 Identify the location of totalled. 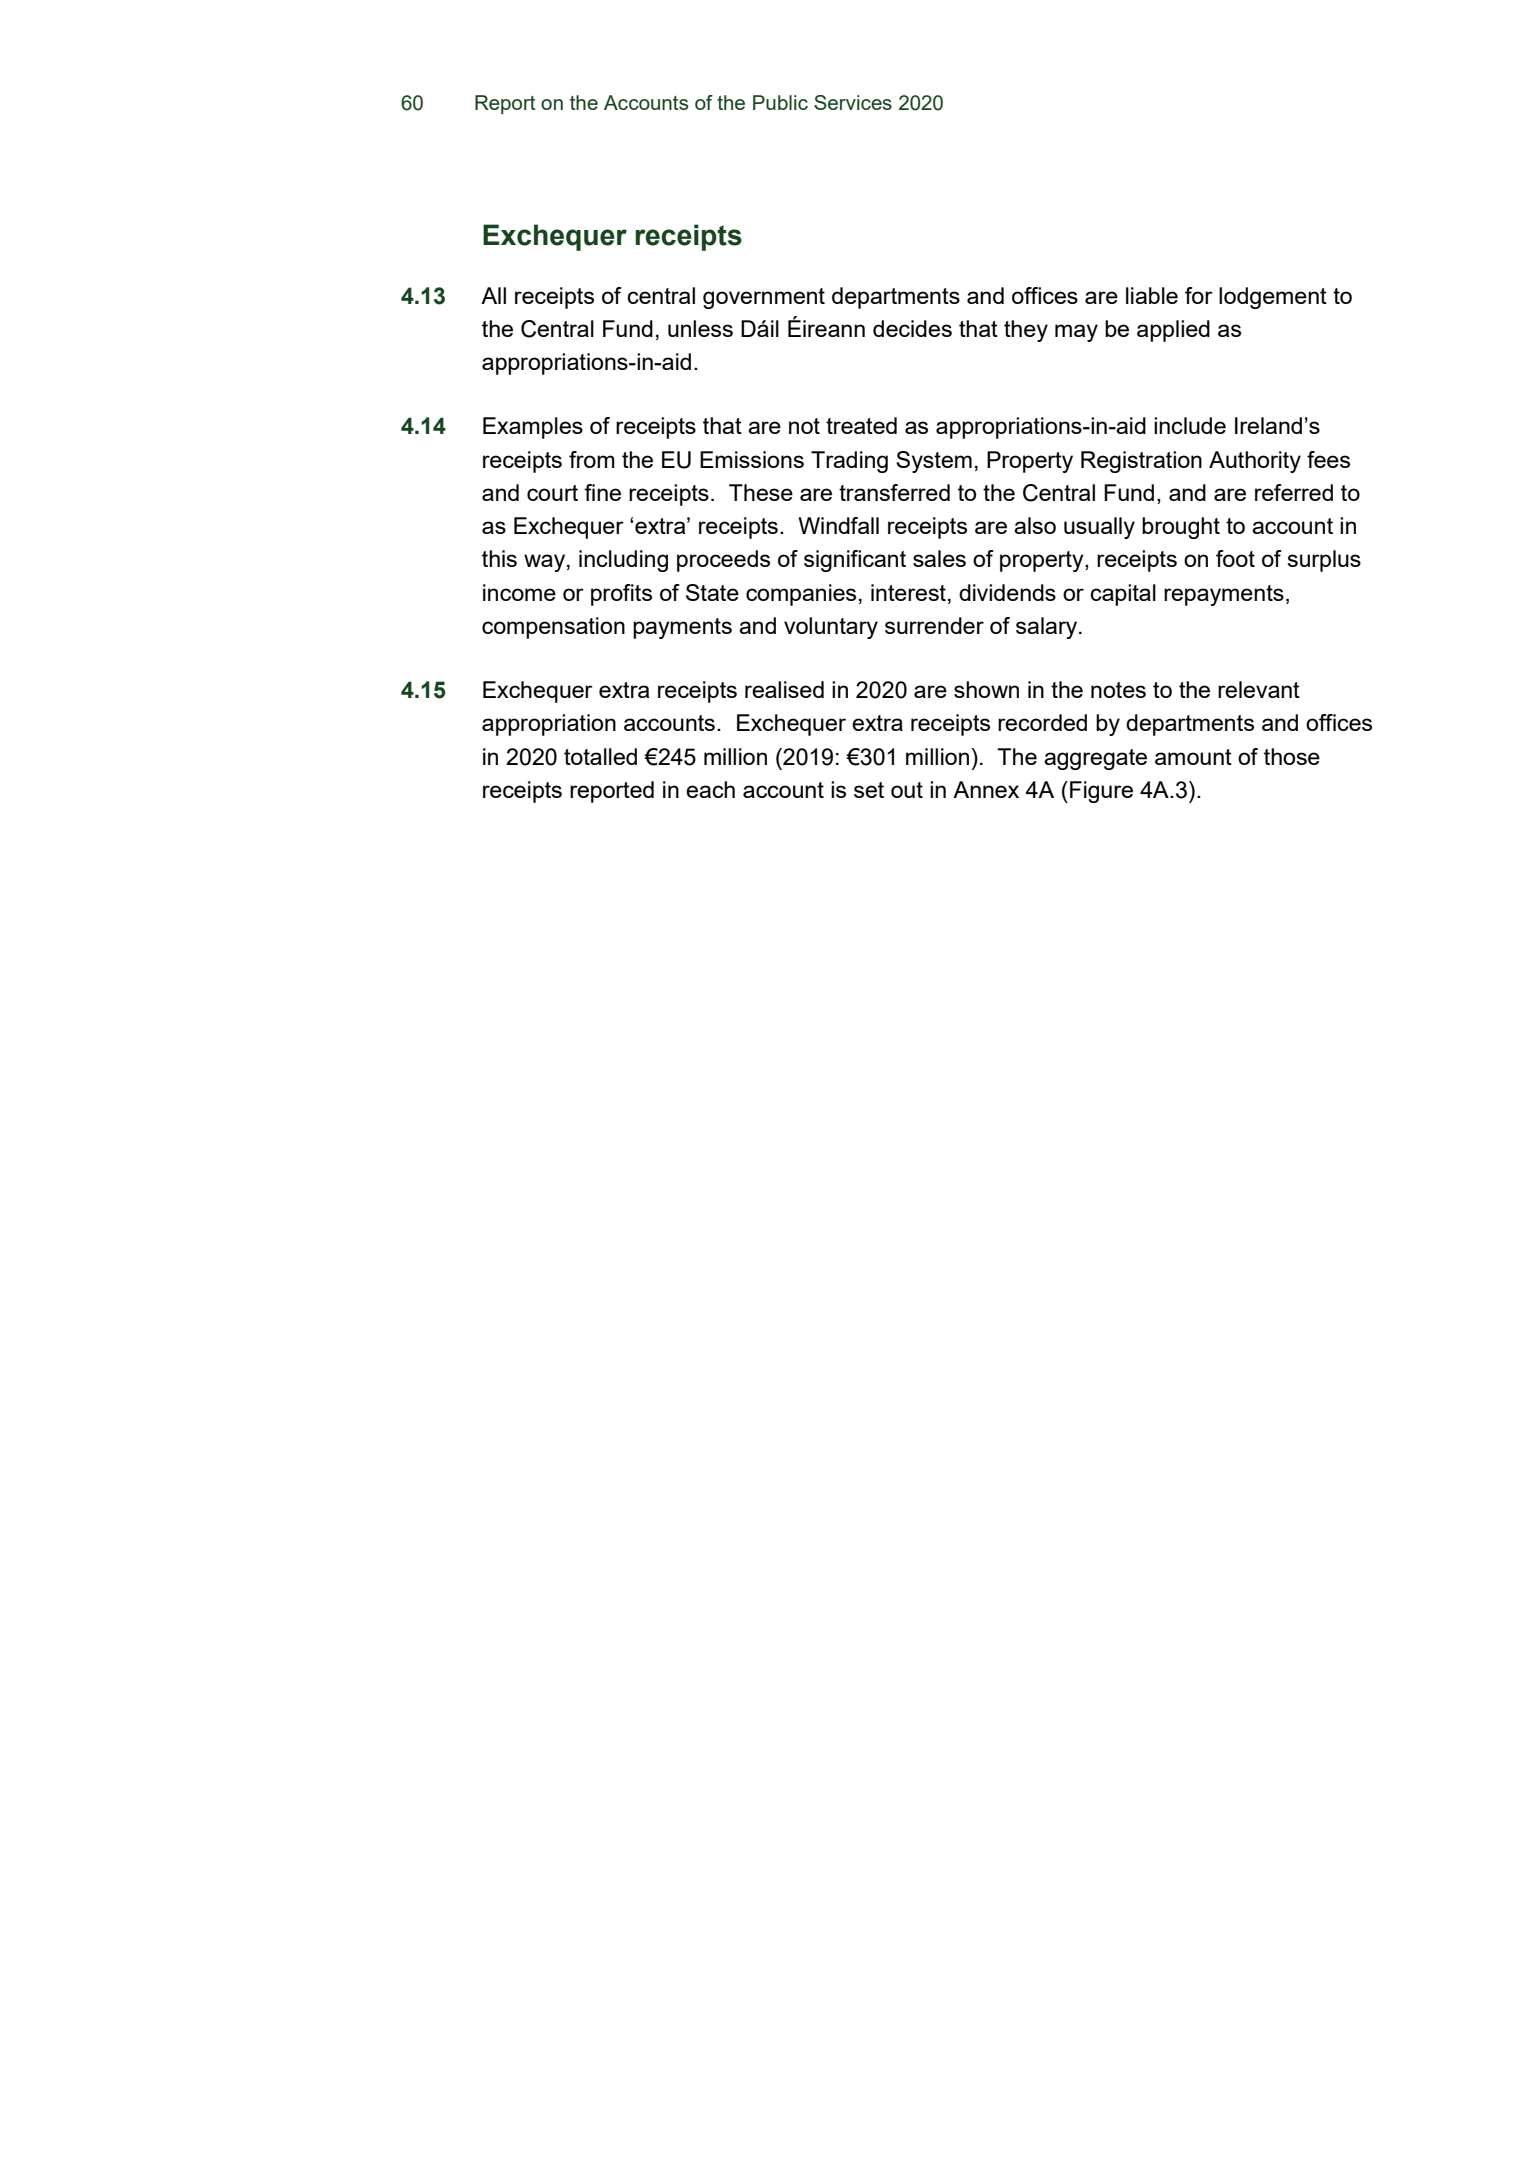
(600, 756).
